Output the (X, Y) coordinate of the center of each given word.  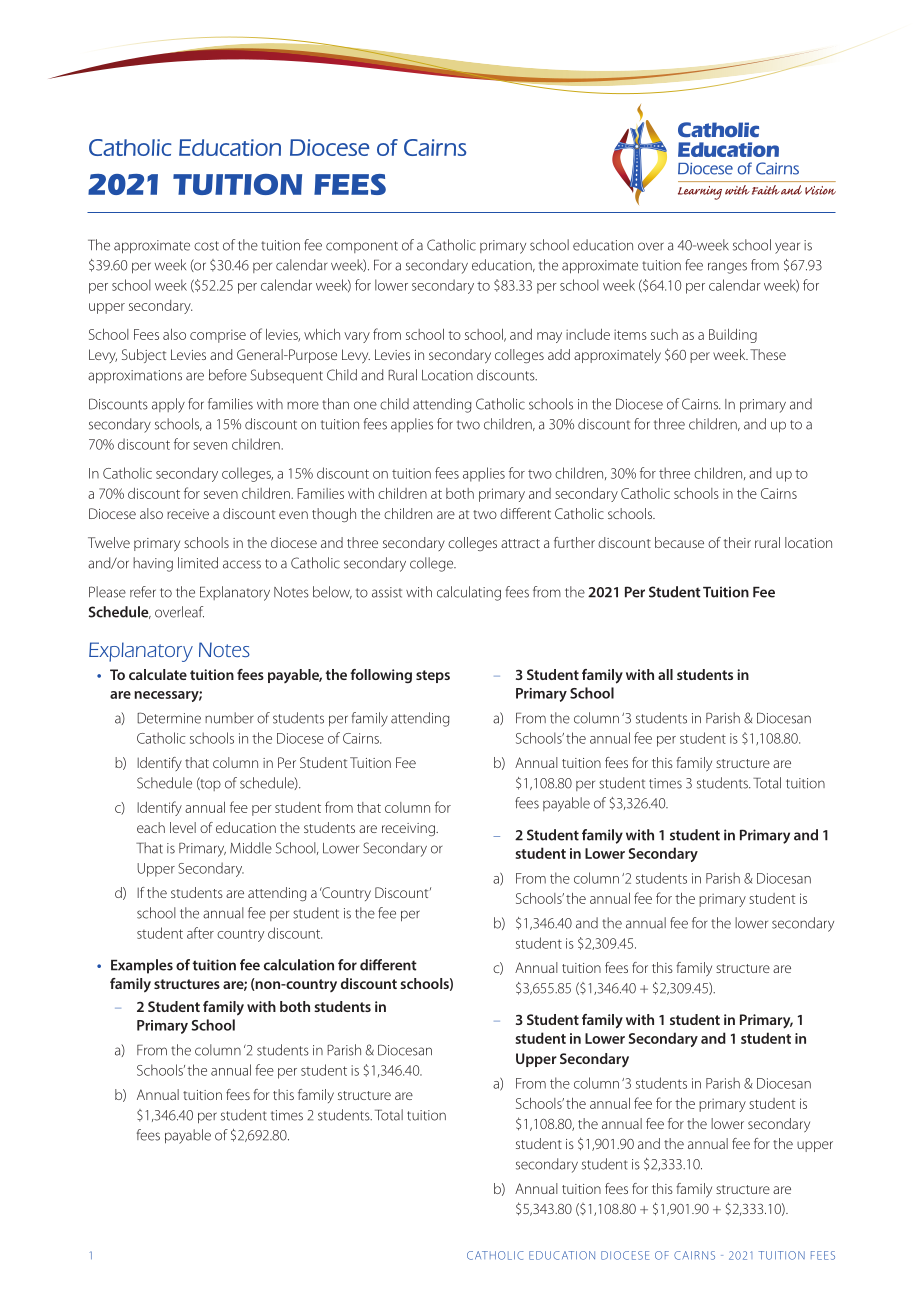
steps (433, 676)
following (381, 676)
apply (168, 405)
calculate (158, 674)
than (335, 404)
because (679, 542)
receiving (409, 829)
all (665, 674)
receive (188, 514)
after (200, 933)
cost (206, 246)
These (768, 354)
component (362, 247)
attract (520, 543)
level (183, 827)
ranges (727, 268)
